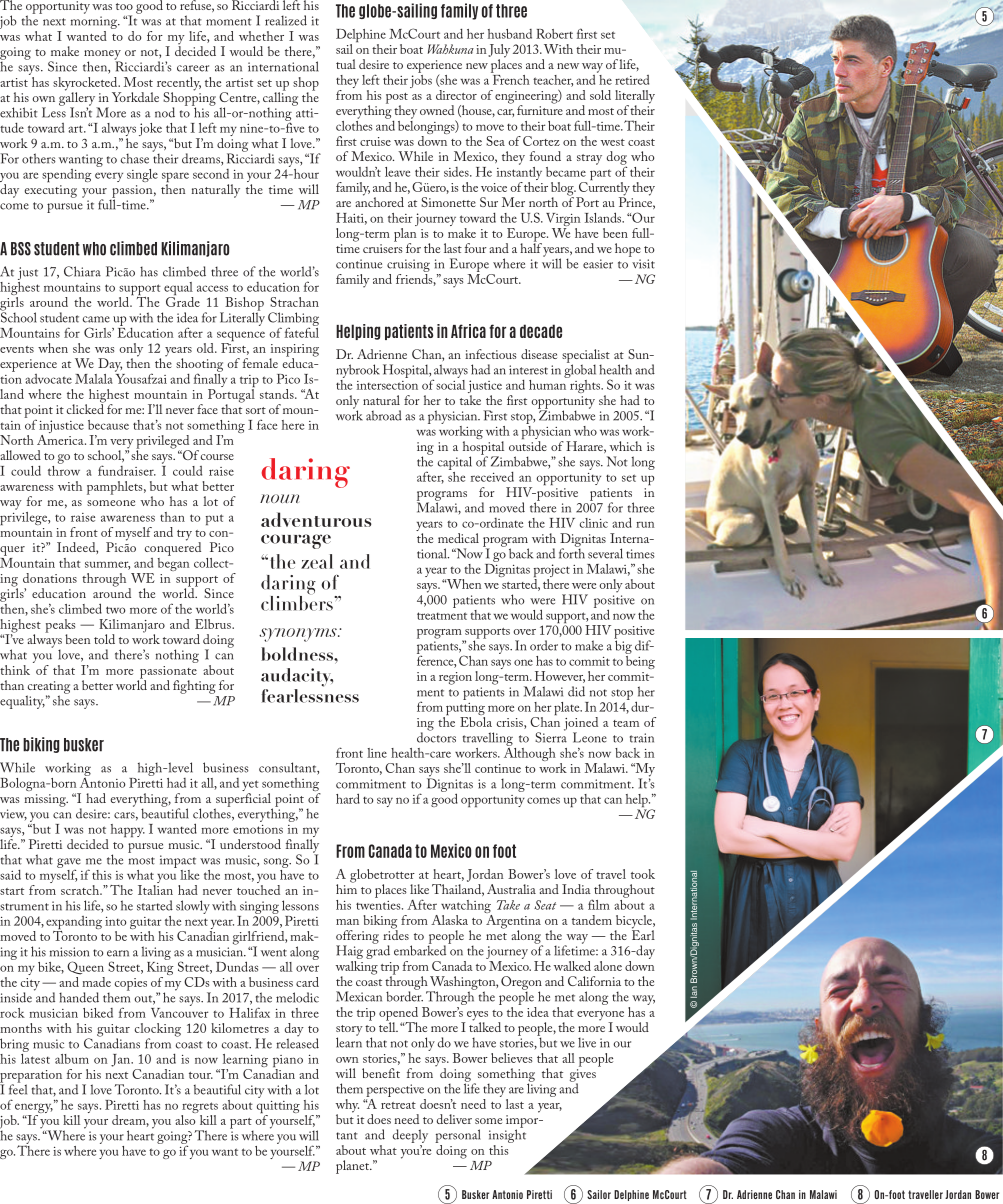  Describe the element at coordinates (286, 20) in the screenshot. I see `realized` at that location.
